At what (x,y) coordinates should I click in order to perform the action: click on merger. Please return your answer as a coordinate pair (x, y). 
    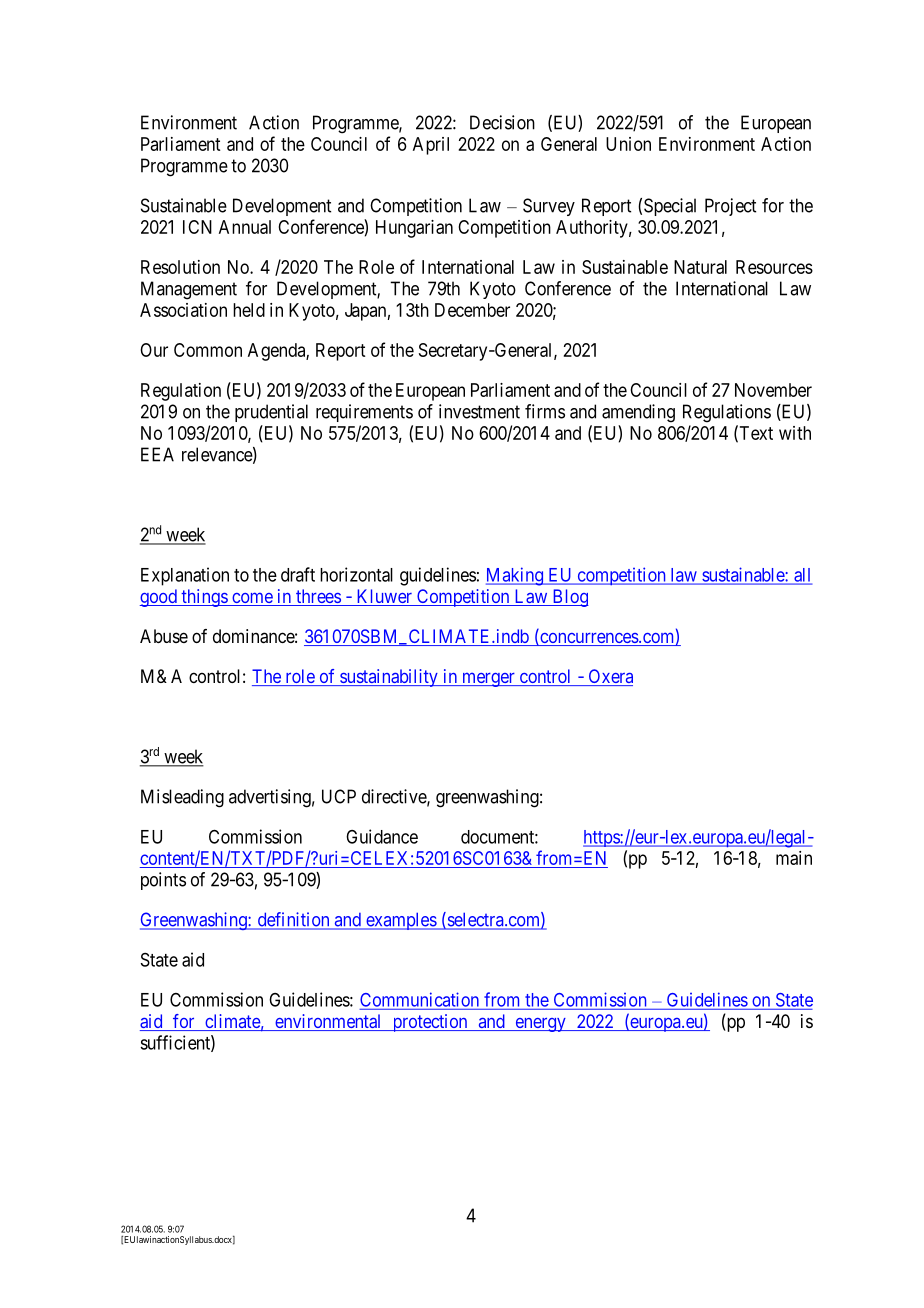
    Looking at the image, I should click on (488, 680).
